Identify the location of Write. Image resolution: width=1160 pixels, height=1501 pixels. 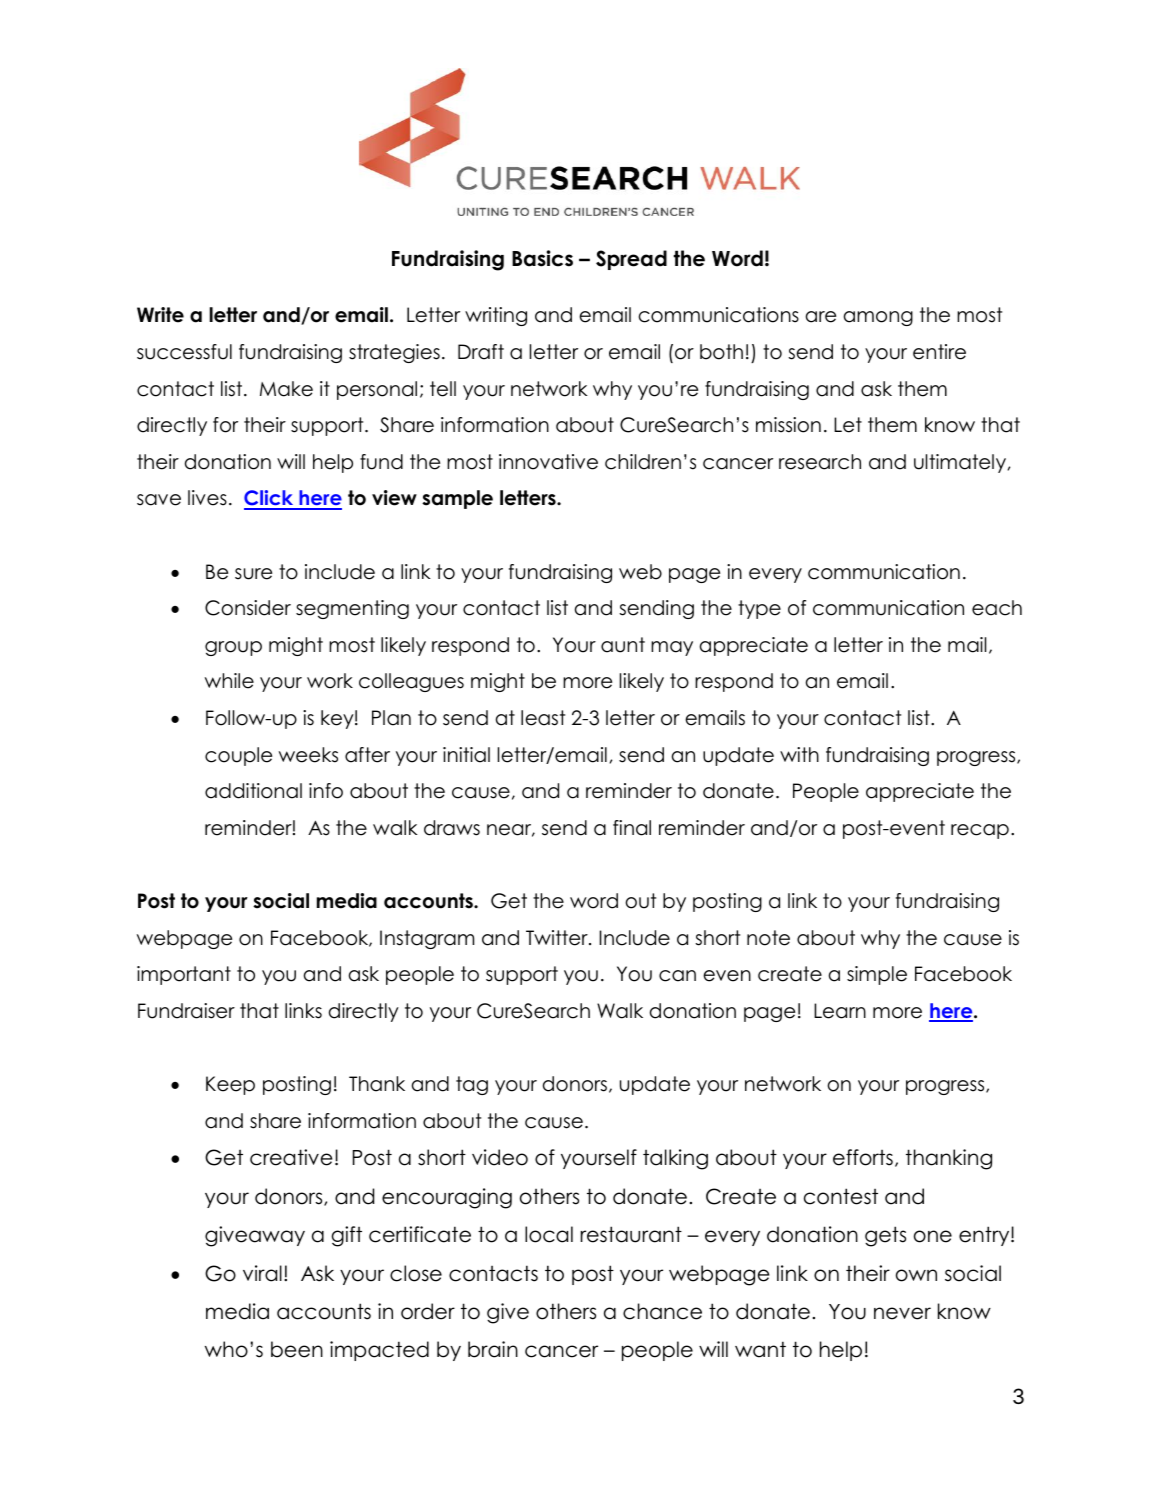
(160, 315).
